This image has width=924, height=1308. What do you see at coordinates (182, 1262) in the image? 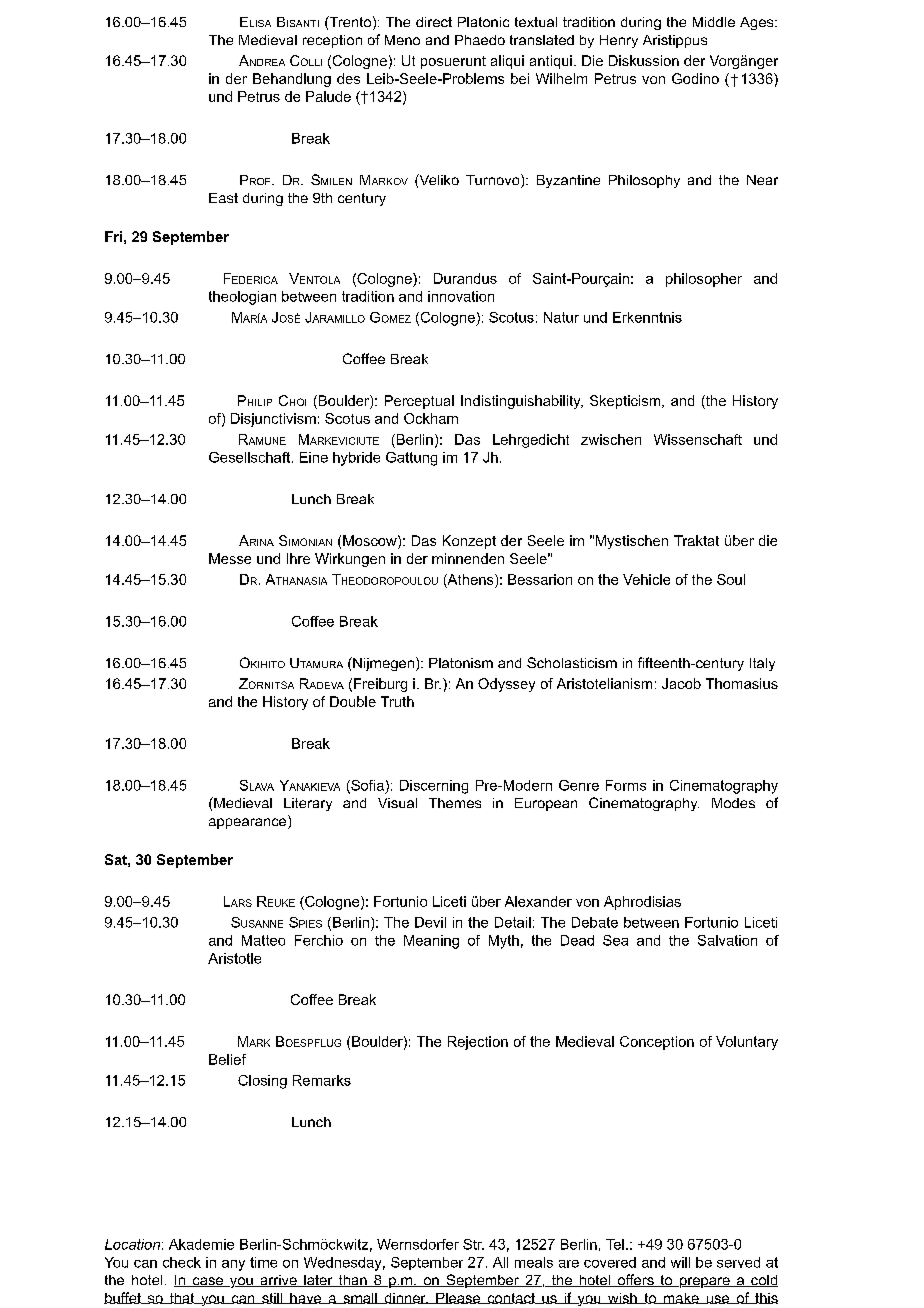
I see `check` at bounding box center [182, 1262].
